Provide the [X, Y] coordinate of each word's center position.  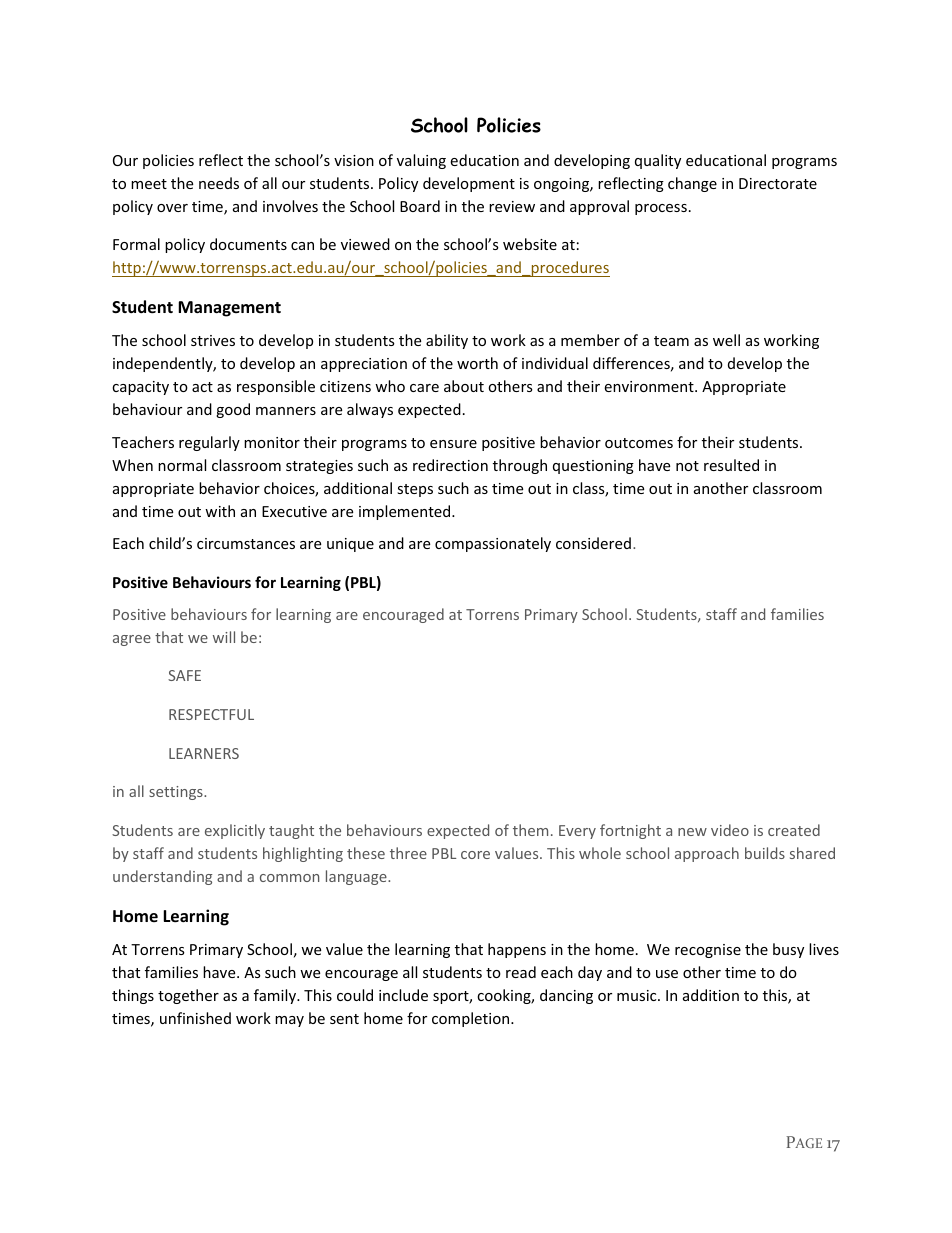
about [464, 386]
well [726, 340]
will [224, 637]
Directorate [778, 183]
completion [472, 1019]
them [530, 830]
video [730, 830]
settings [177, 793]
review [512, 206]
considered [593, 543]
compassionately [493, 544]
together [188, 996]
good [233, 410]
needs [219, 183]
